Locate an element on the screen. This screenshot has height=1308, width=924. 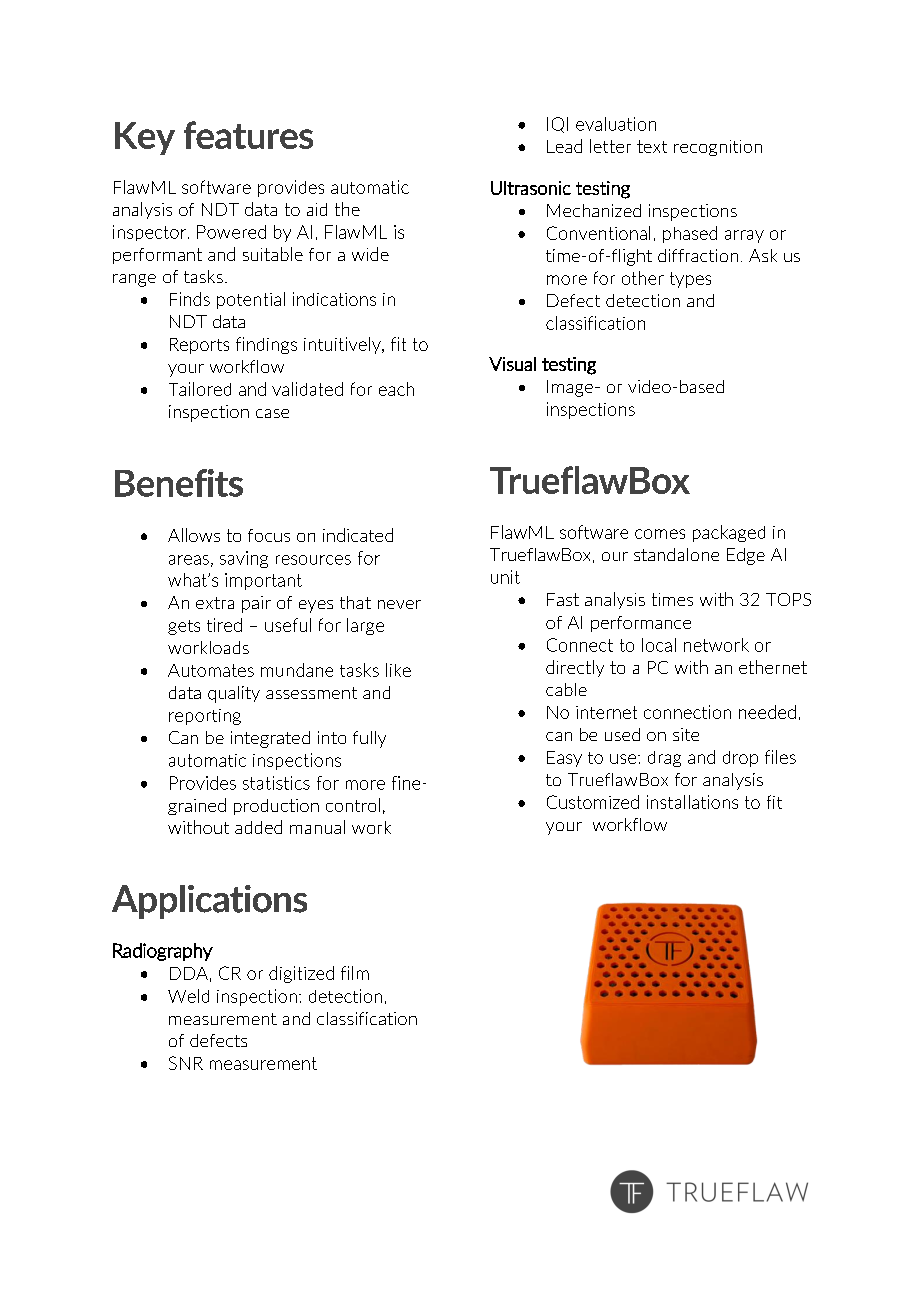
features is located at coordinates (248, 135).
